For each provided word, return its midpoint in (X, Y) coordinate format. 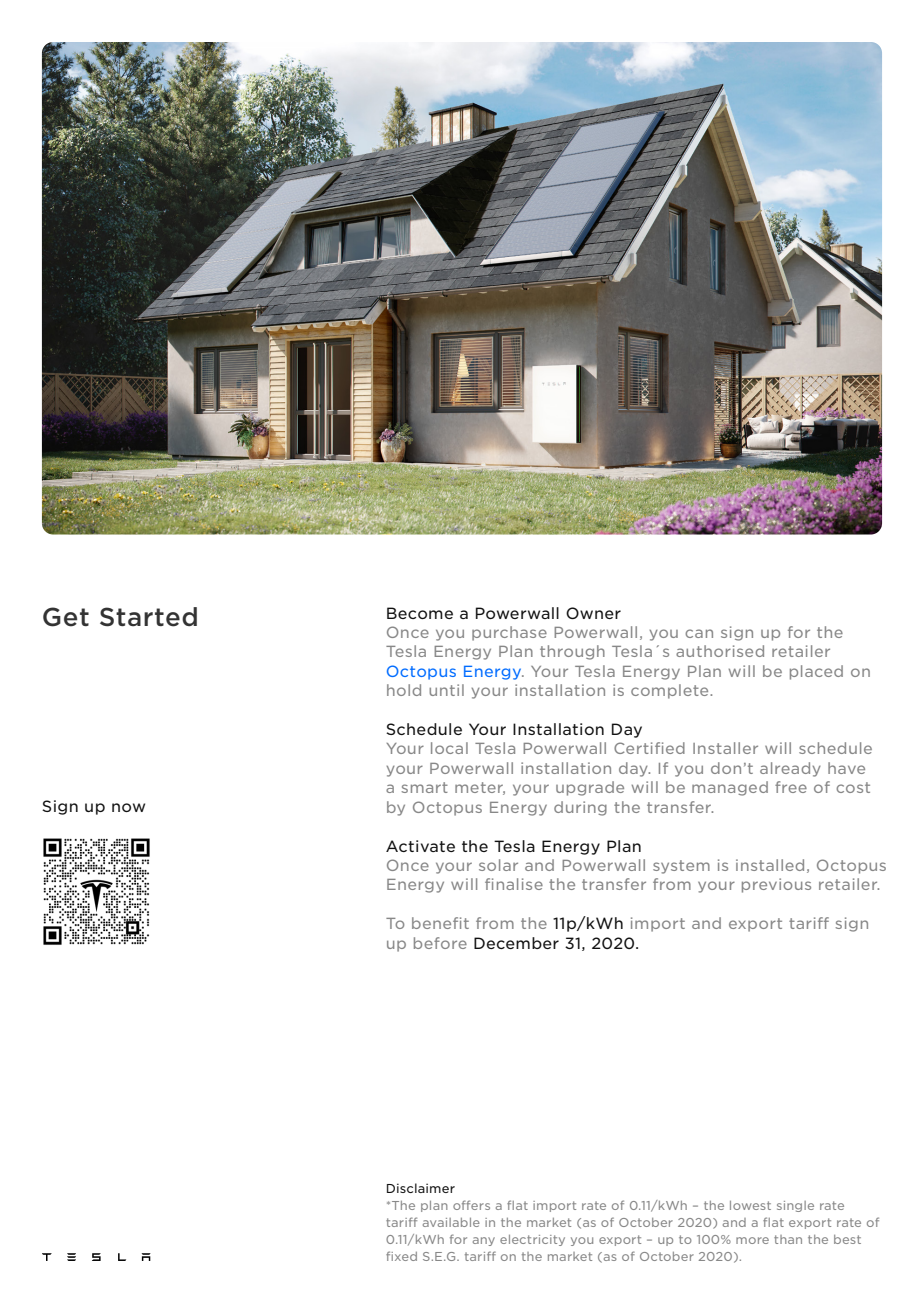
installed (770, 865)
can (699, 633)
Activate (420, 846)
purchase (509, 633)
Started (148, 617)
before (440, 943)
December (516, 943)
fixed (401, 1256)
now (128, 807)
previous (776, 885)
